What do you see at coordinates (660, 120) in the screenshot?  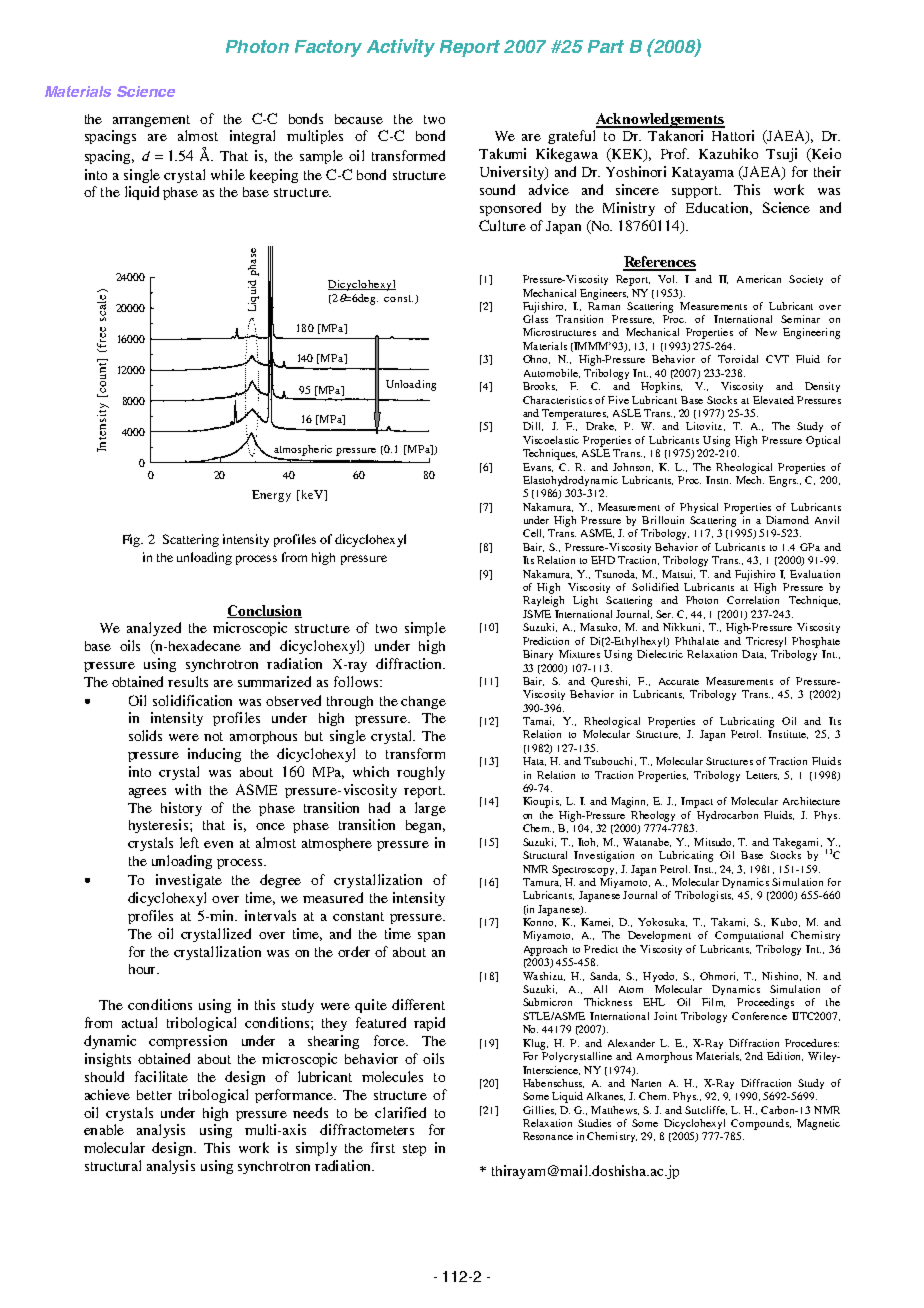 I see `Acknowledgements` at bounding box center [660, 120].
